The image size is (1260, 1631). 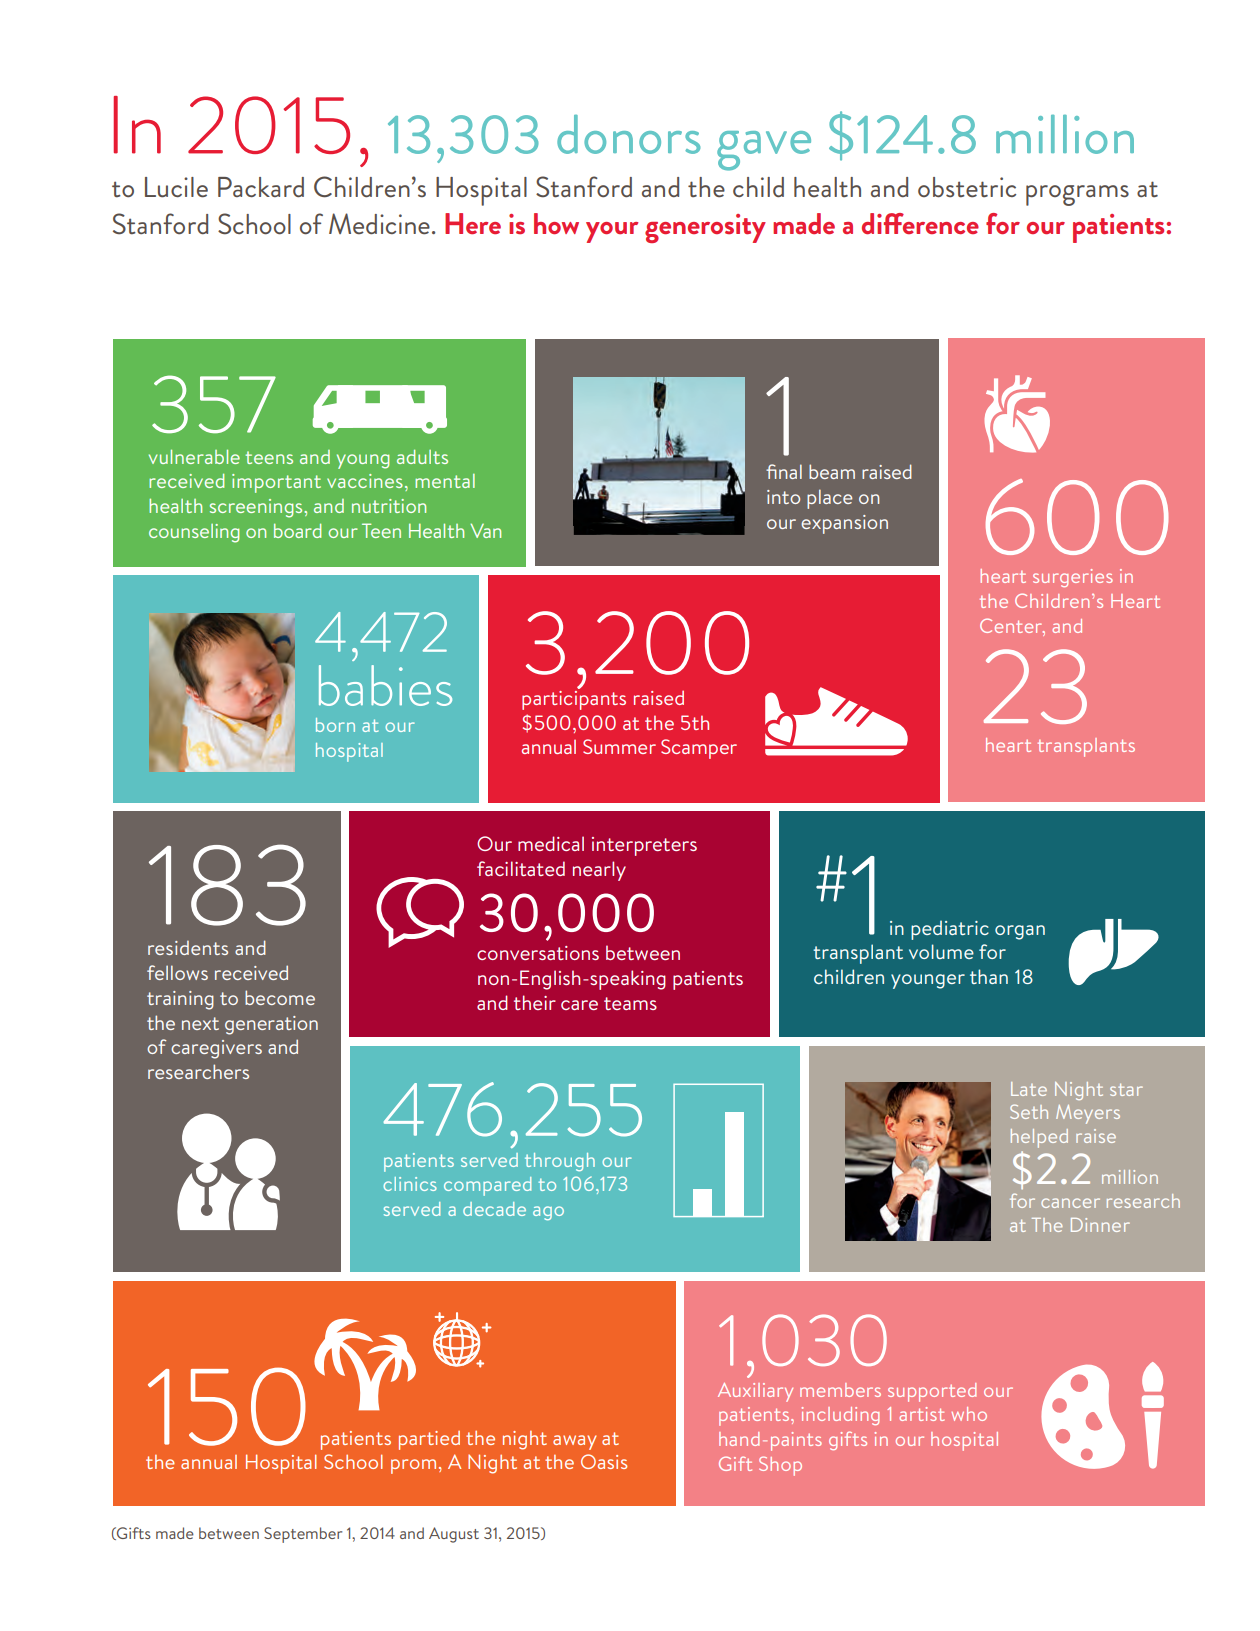 I want to click on obstetric, so click(x=967, y=187).
